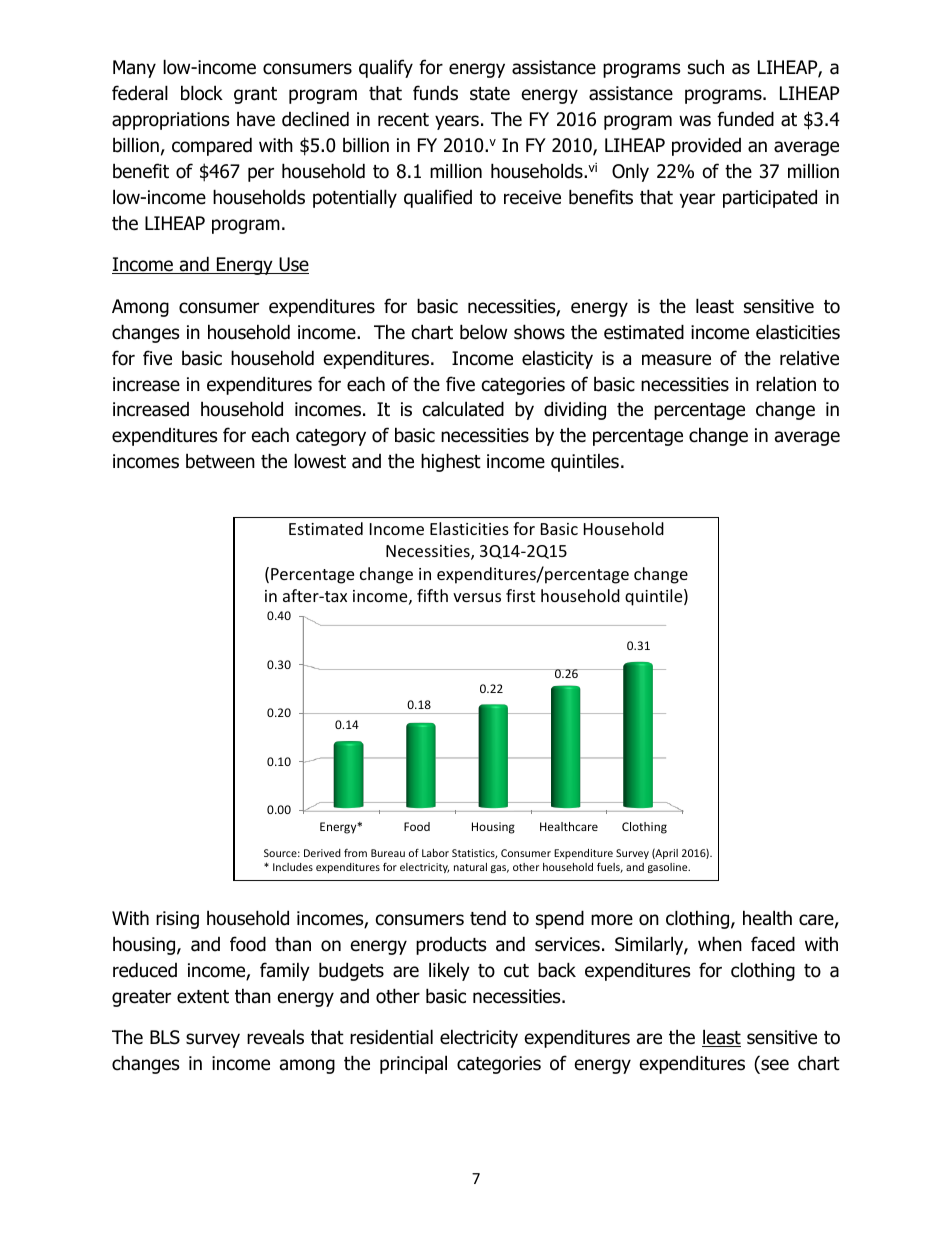 This screenshot has height=1233, width=952. I want to click on first, so click(520, 595).
